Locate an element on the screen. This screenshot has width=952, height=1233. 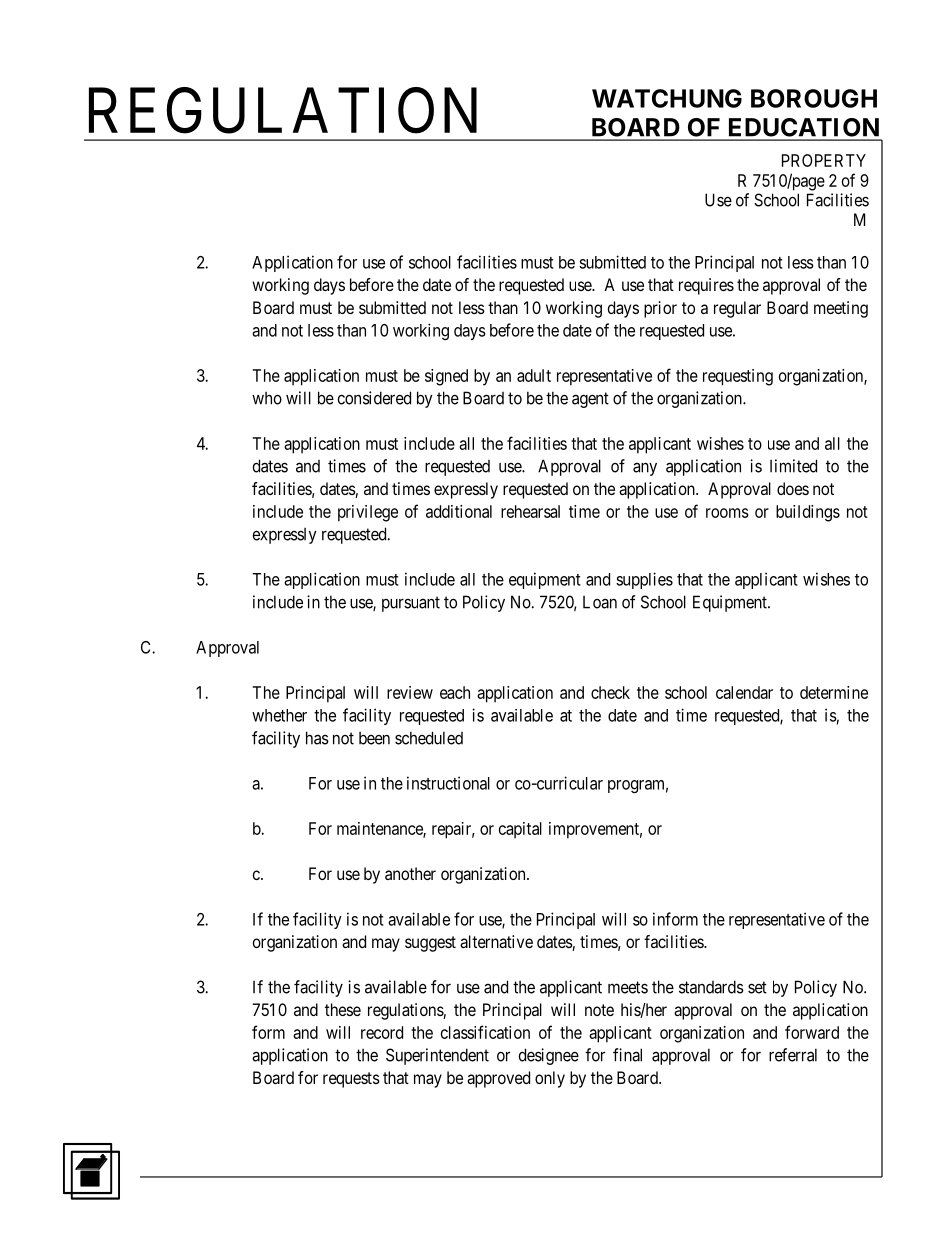
signed is located at coordinates (446, 377).
